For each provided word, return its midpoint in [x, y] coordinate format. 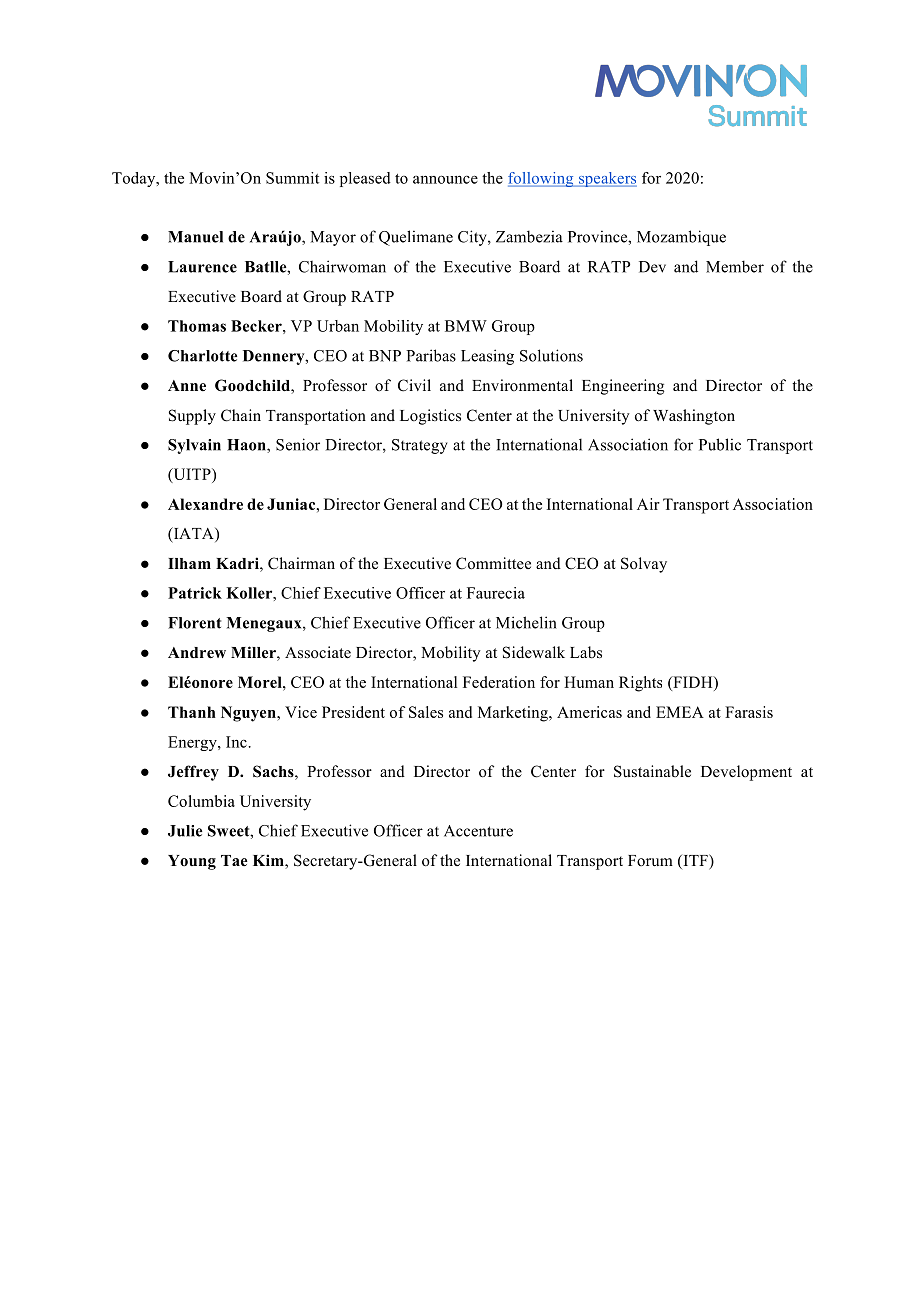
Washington [694, 417]
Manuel [195, 237]
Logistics [430, 417]
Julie [185, 831]
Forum [650, 861]
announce [445, 179]
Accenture [478, 831]
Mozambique [681, 238]
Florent [194, 623]
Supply [192, 417]
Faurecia [496, 593]
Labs [586, 652]
